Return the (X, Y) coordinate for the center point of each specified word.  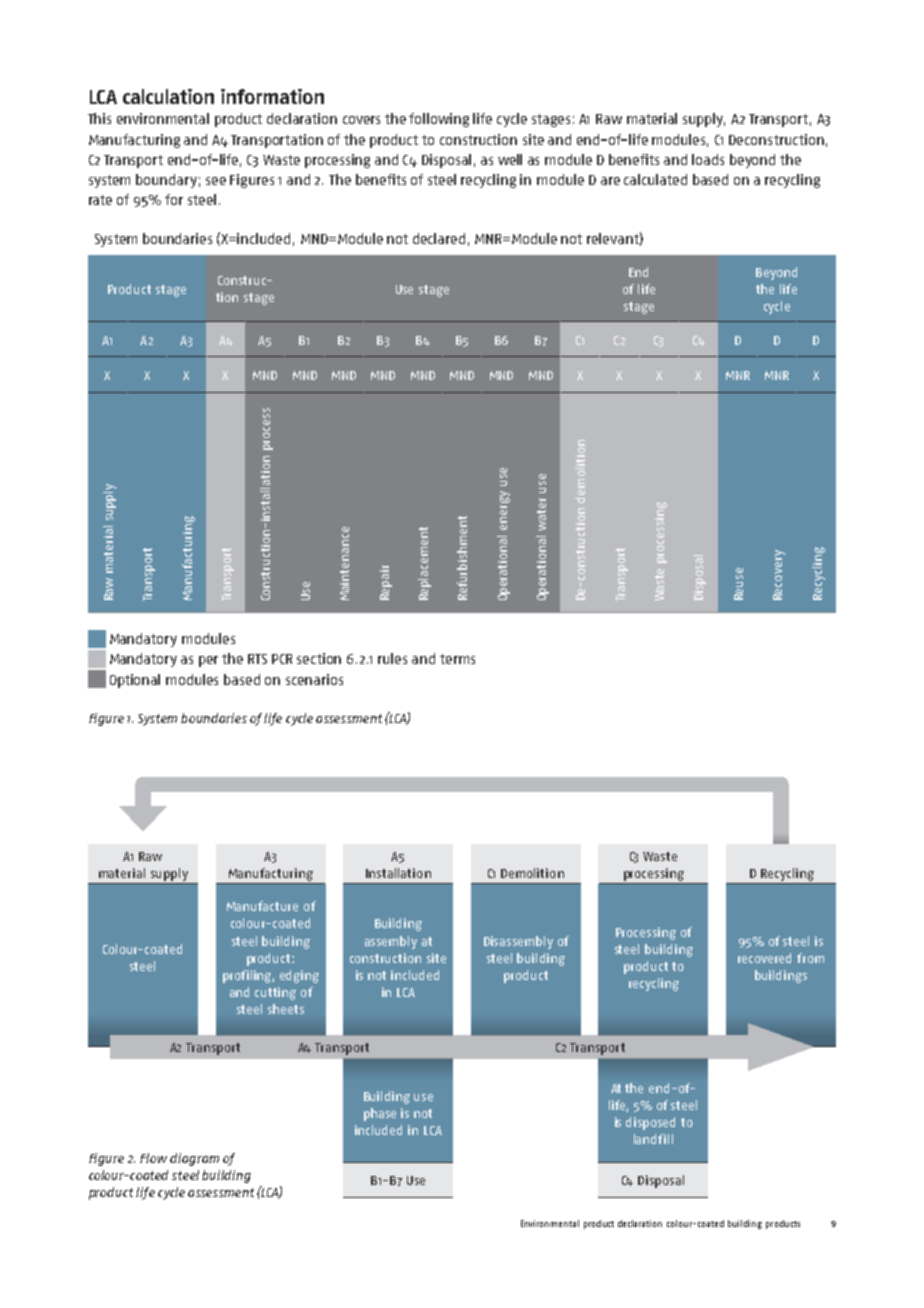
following (439, 120)
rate (100, 200)
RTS (257, 659)
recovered (764, 958)
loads (708, 159)
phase (380, 1114)
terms (457, 659)
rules (392, 658)
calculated (655, 179)
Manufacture (262, 906)
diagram (194, 1159)
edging (299, 976)
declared (439, 238)
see (216, 181)
